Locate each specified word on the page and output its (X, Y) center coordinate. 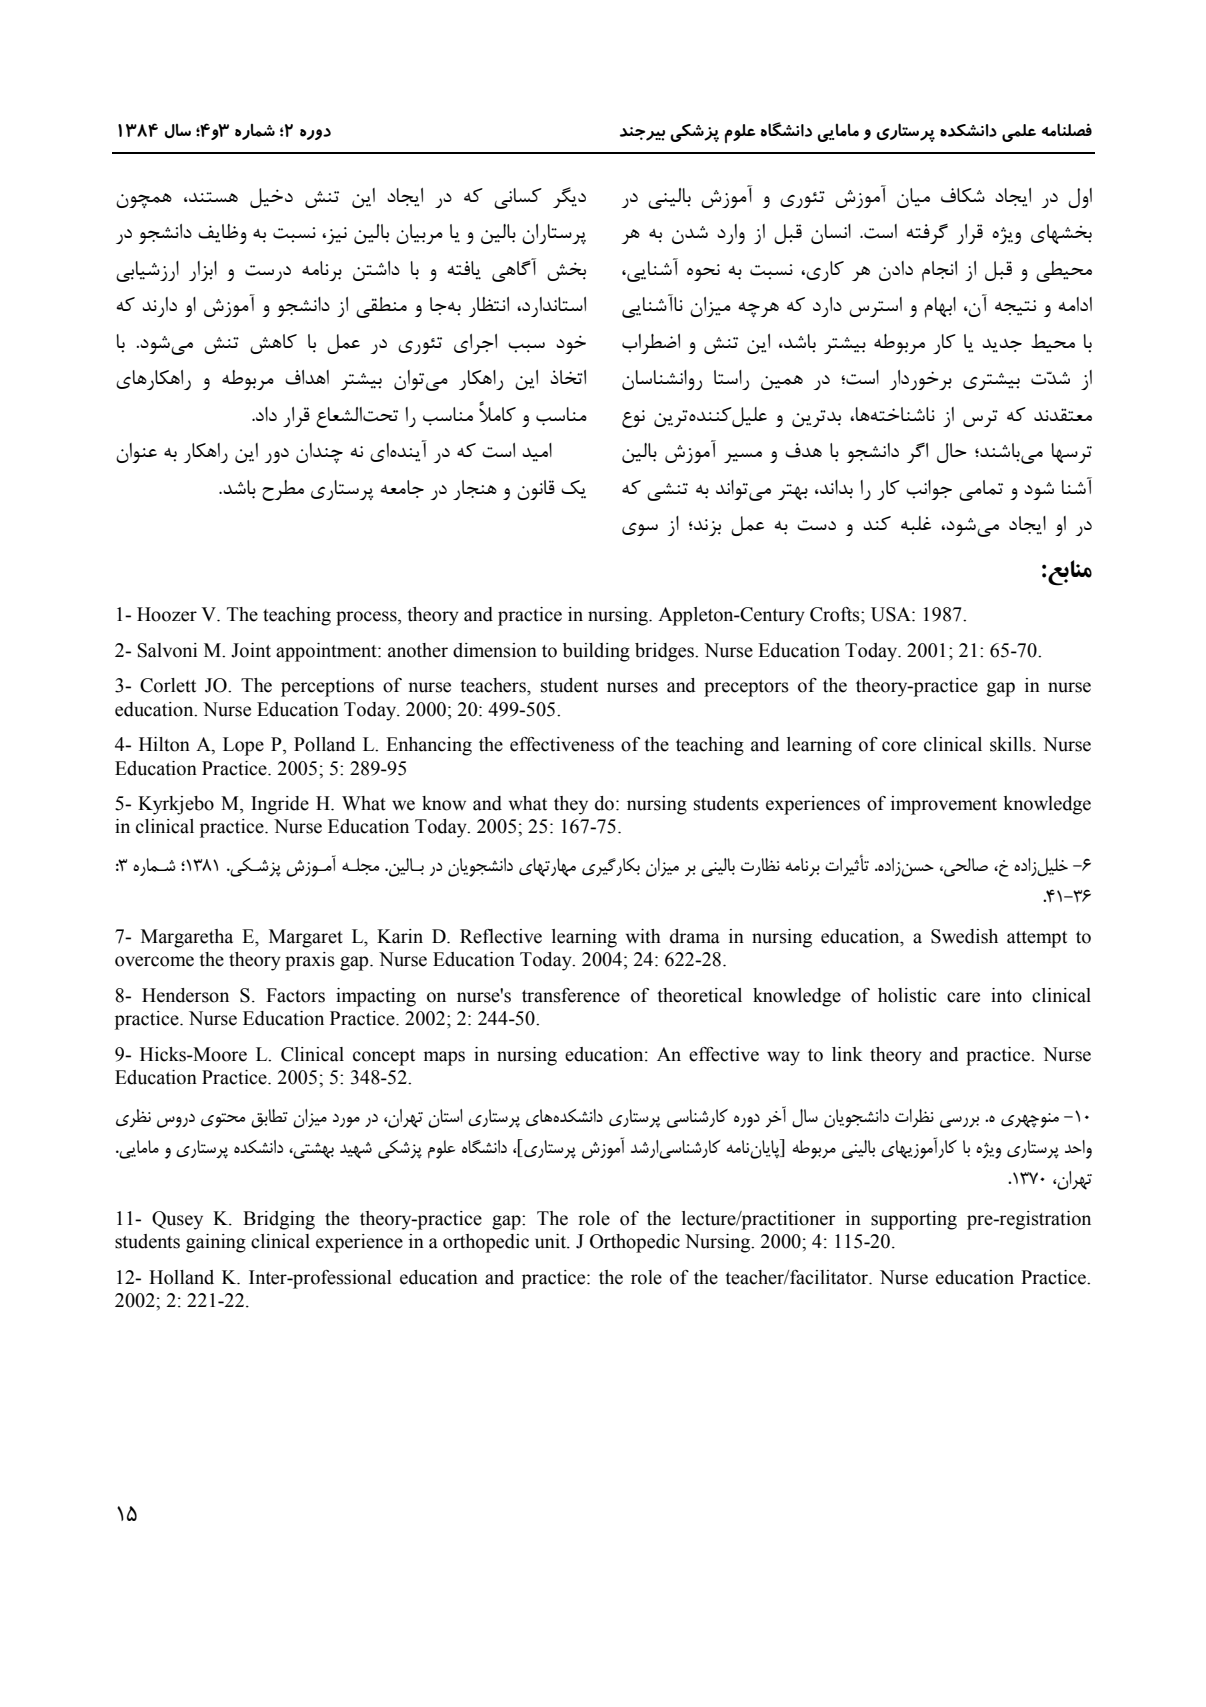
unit (551, 1241)
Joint (251, 650)
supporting (914, 1220)
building (596, 652)
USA (892, 614)
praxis (310, 961)
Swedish (964, 936)
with (643, 936)
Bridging (279, 1220)
